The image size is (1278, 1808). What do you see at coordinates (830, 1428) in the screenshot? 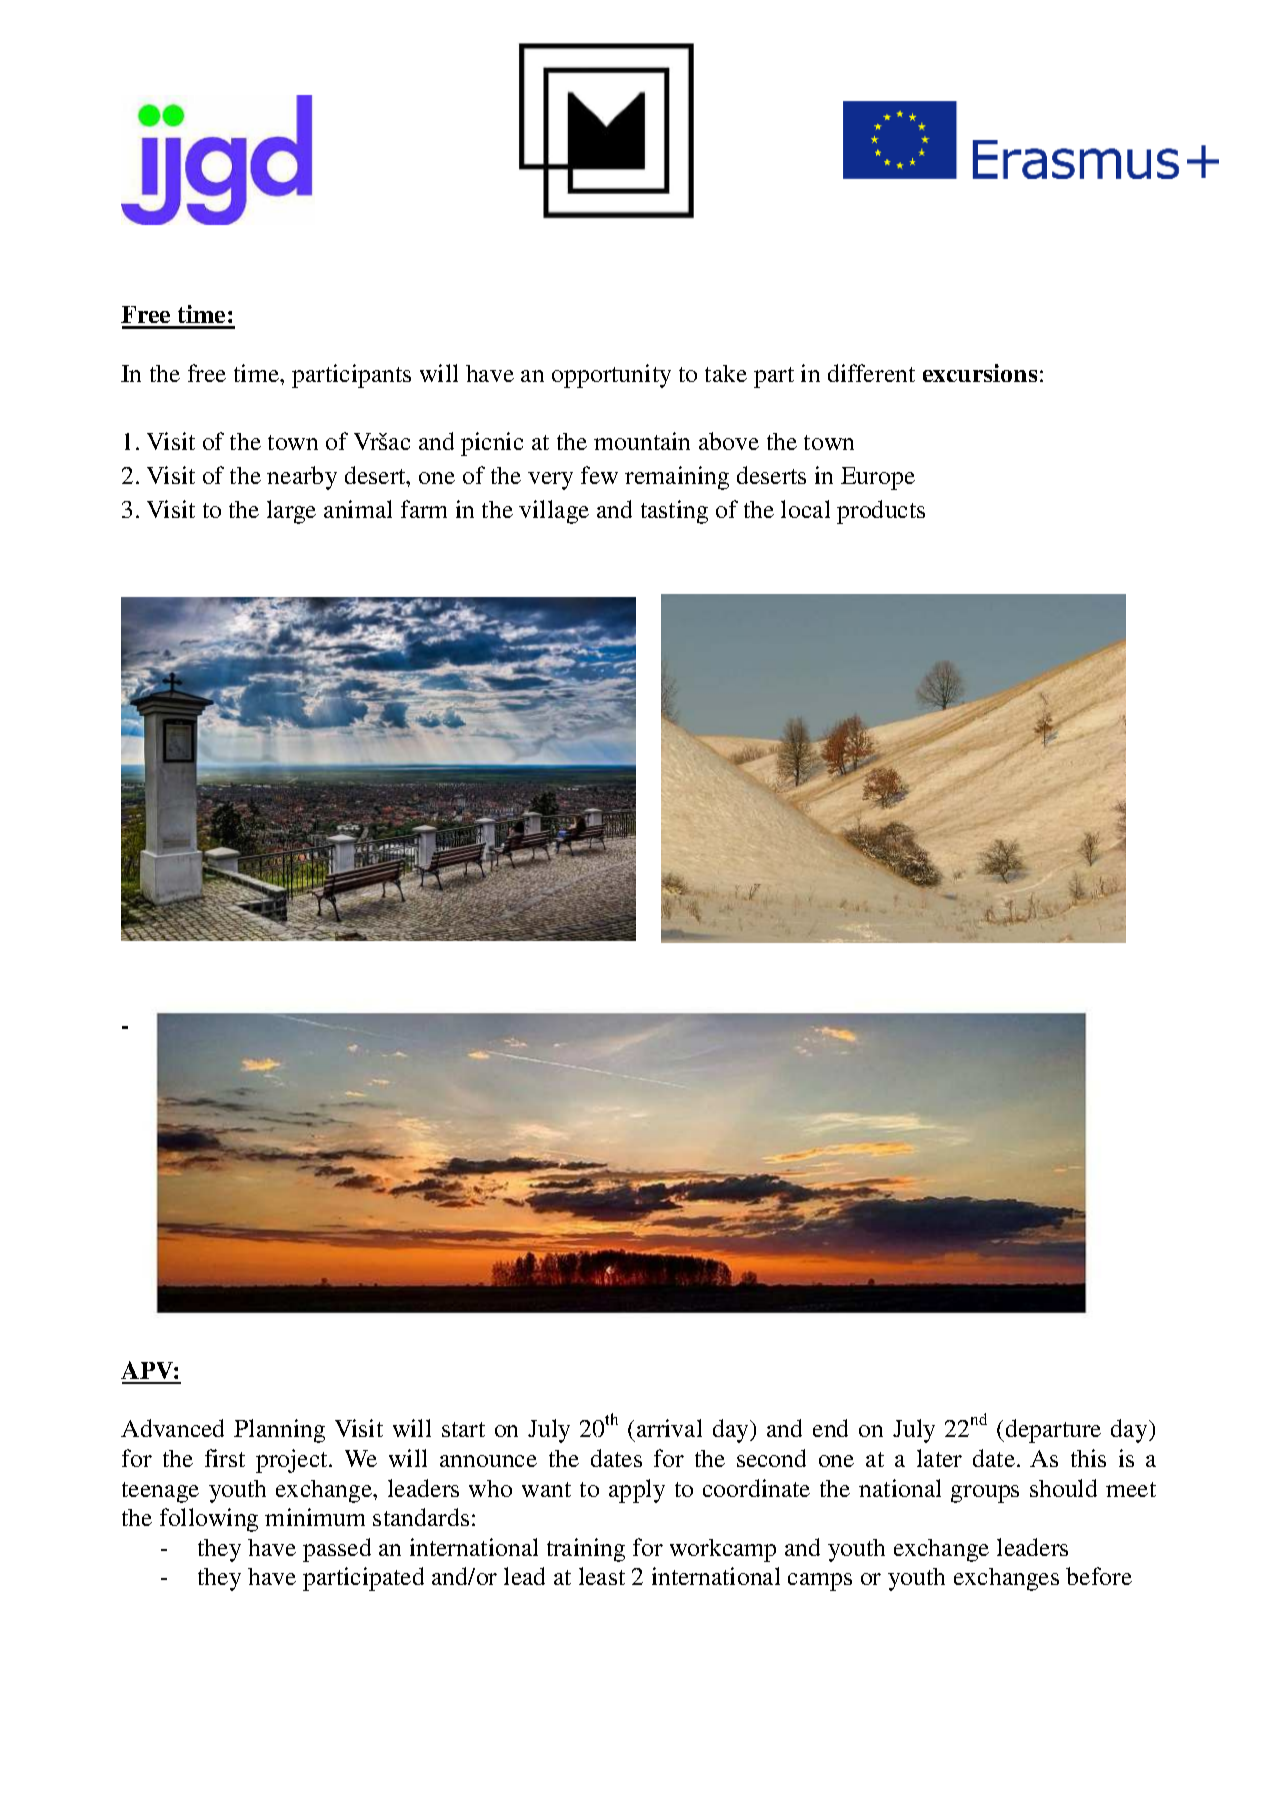
I see `end` at bounding box center [830, 1428].
